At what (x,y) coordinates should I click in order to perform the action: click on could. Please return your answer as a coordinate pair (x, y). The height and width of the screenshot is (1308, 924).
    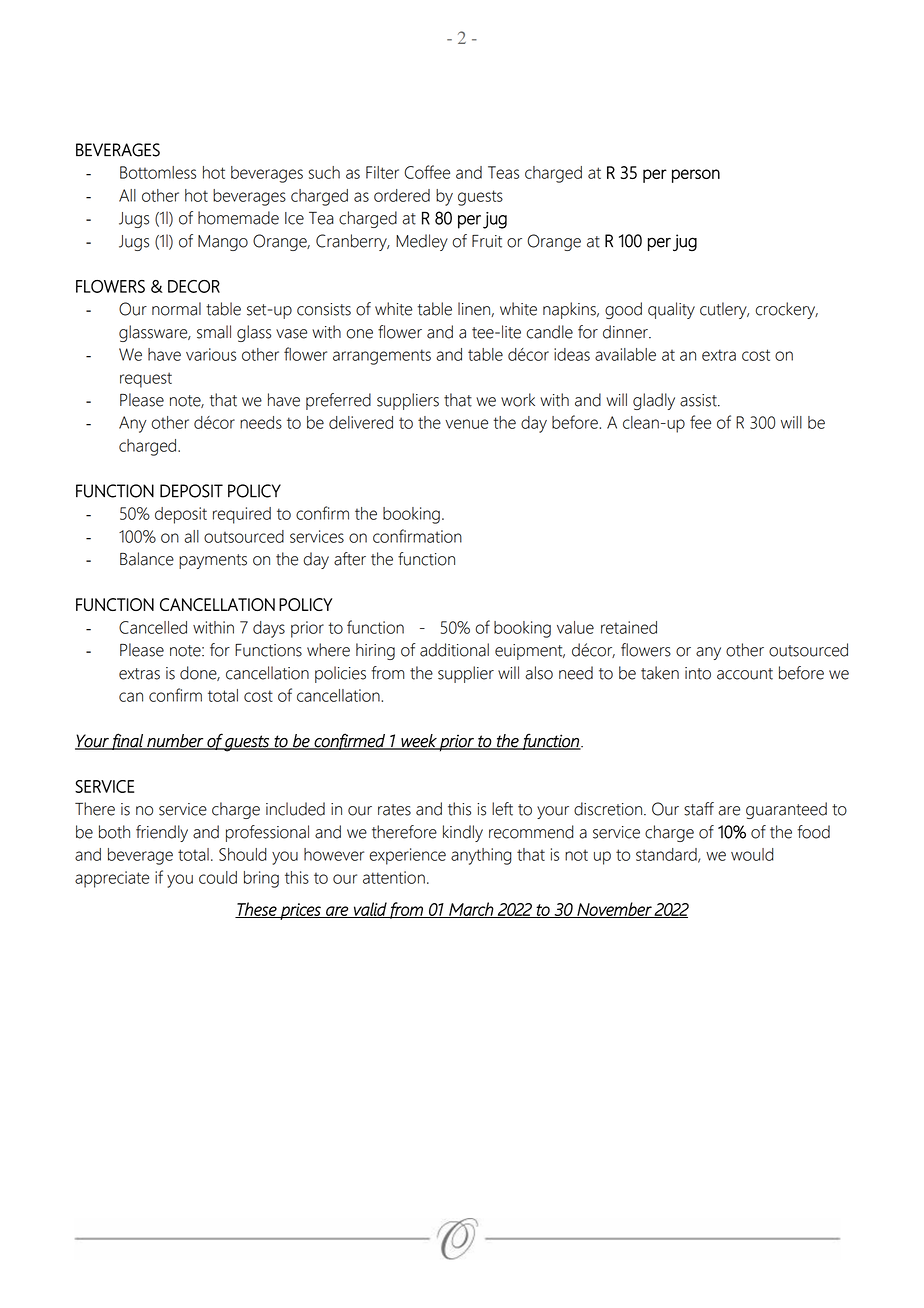
    Looking at the image, I should click on (218, 877).
